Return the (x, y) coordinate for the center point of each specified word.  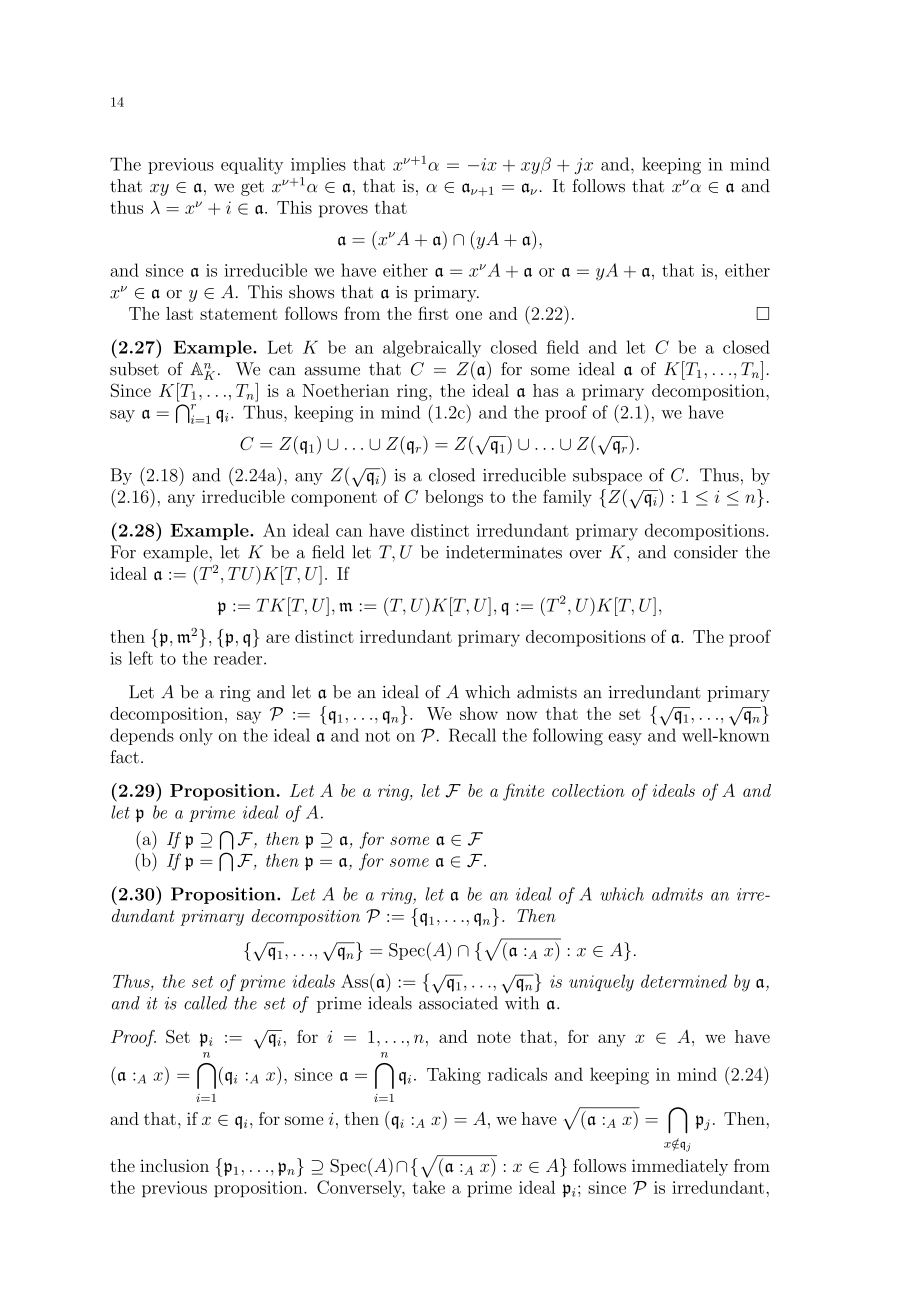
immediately (680, 1167)
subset (134, 369)
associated (458, 1003)
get (252, 188)
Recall (472, 735)
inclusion (174, 1165)
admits (677, 894)
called (205, 1003)
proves (343, 211)
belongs (454, 498)
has (545, 390)
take (429, 1187)
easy (625, 739)
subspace (607, 476)
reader (239, 658)
